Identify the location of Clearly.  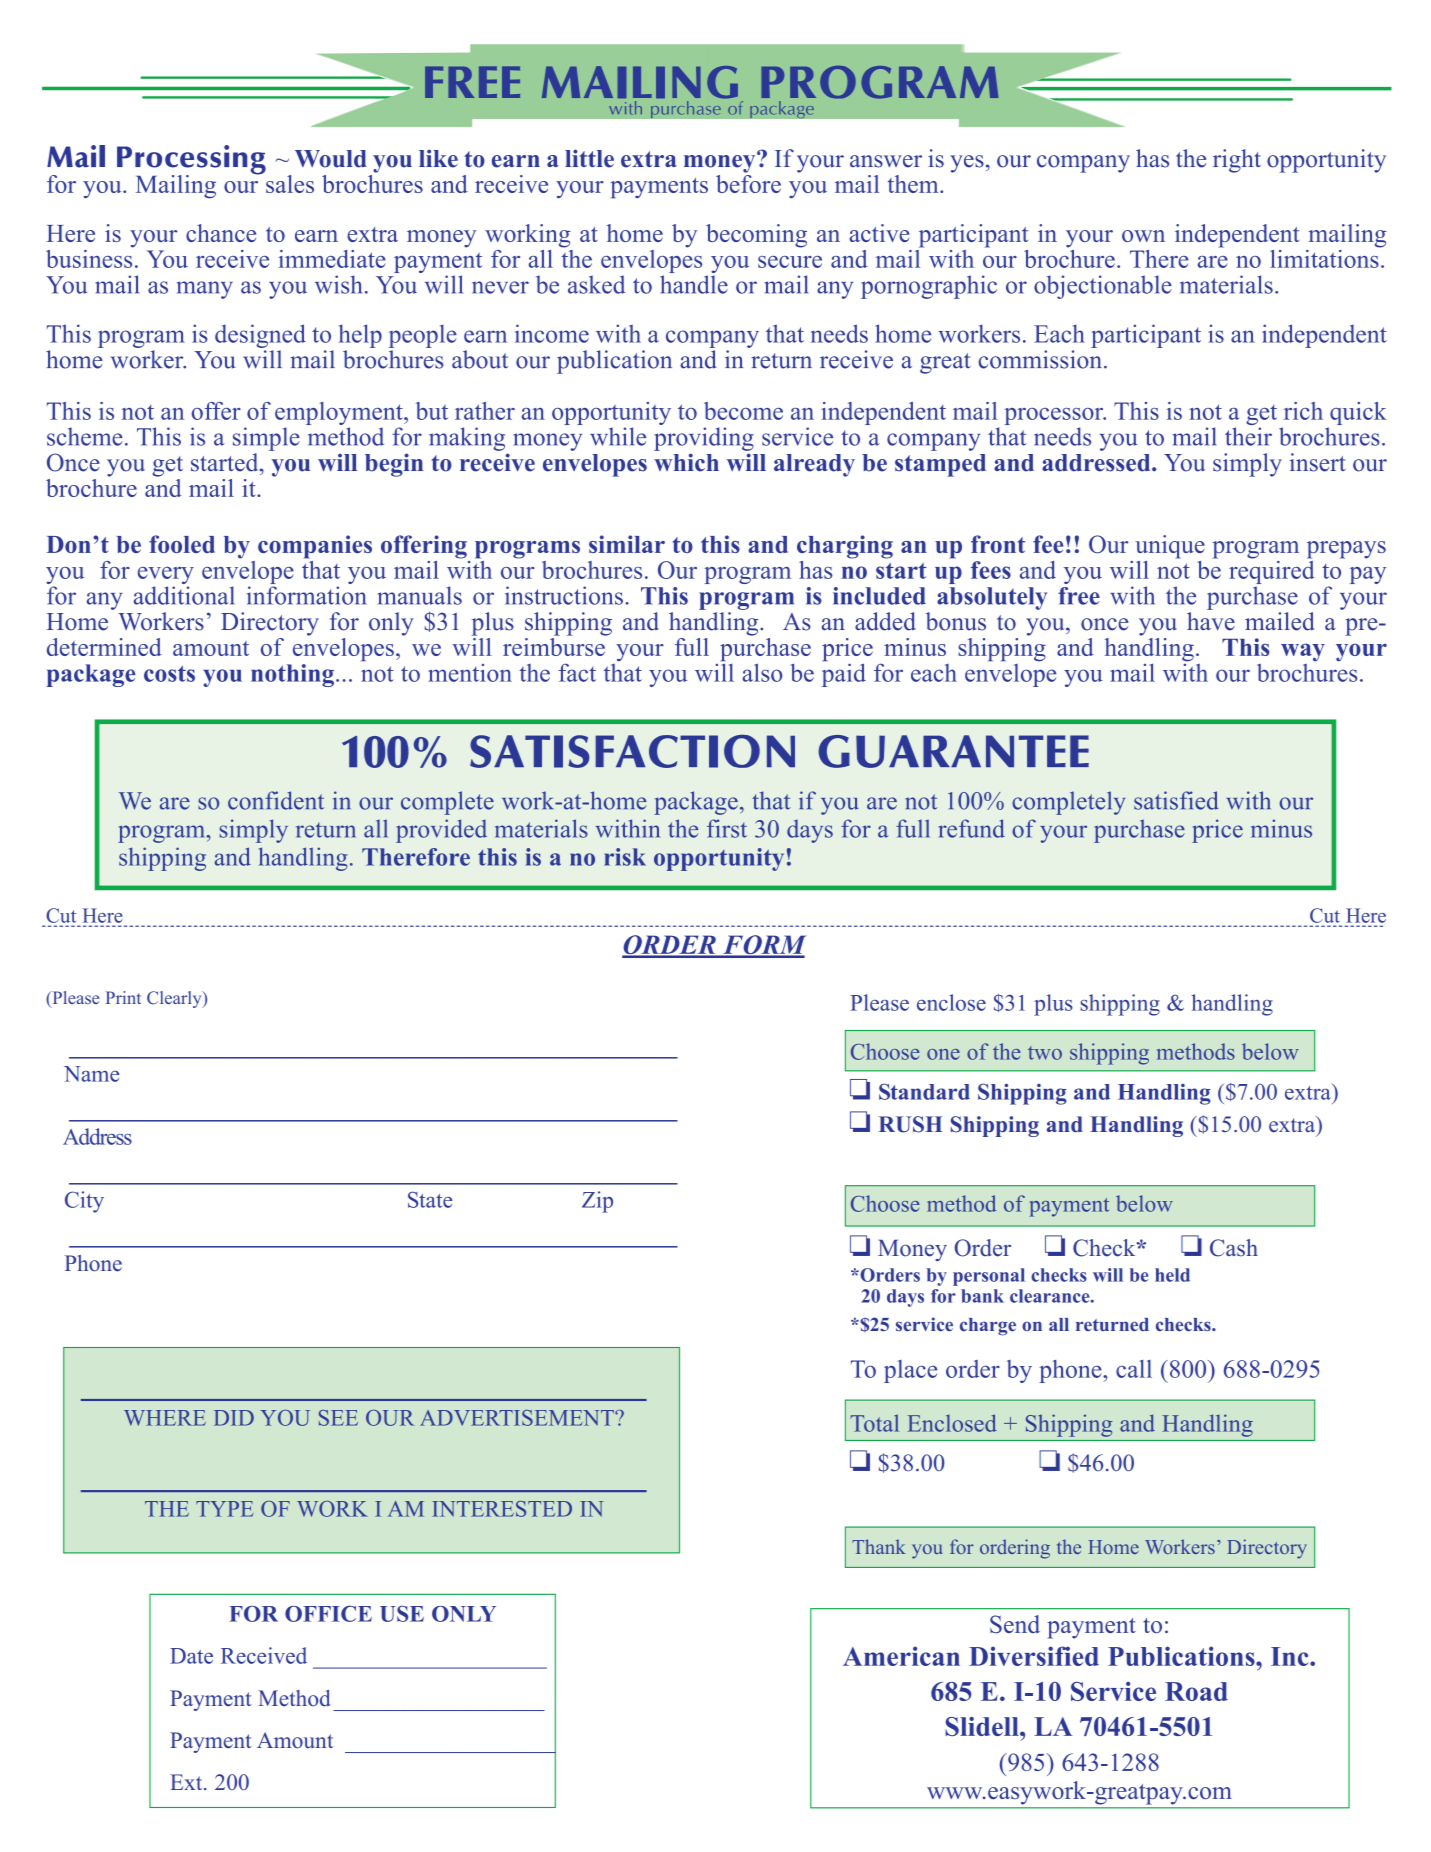
(175, 999).
